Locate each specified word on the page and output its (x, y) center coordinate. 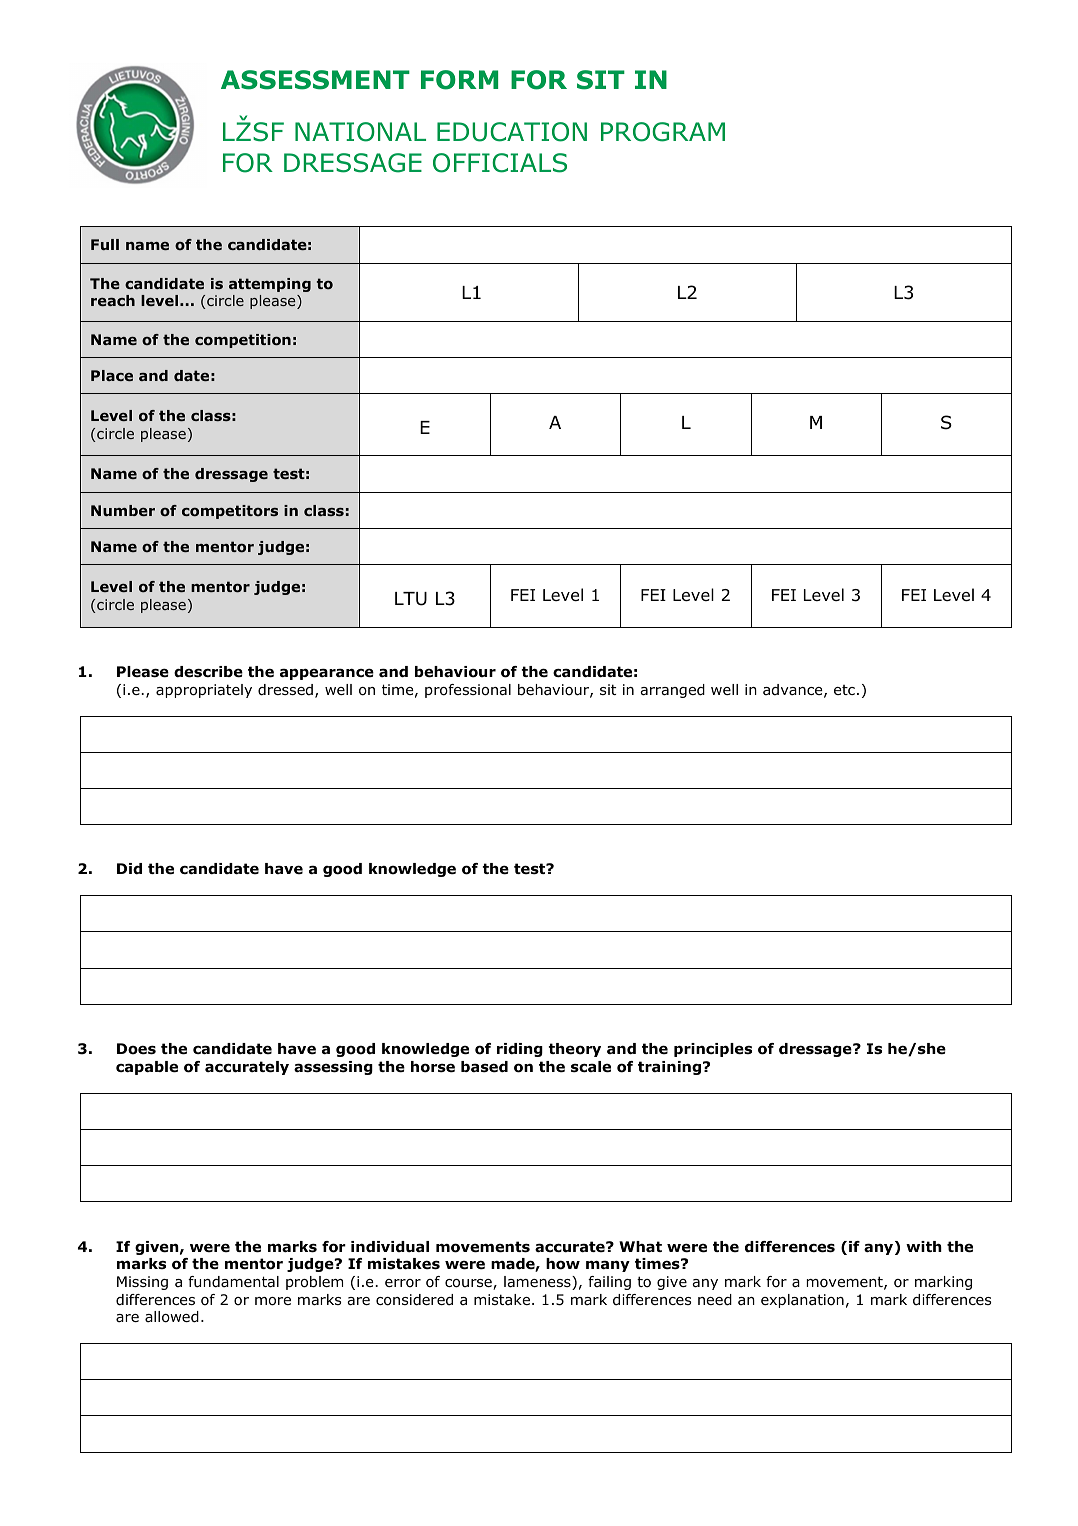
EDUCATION (512, 132)
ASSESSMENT (315, 80)
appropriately (204, 691)
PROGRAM (663, 132)
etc (844, 690)
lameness (538, 1283)
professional (468, 691)
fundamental (233, 1282)
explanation (802, 1301)
